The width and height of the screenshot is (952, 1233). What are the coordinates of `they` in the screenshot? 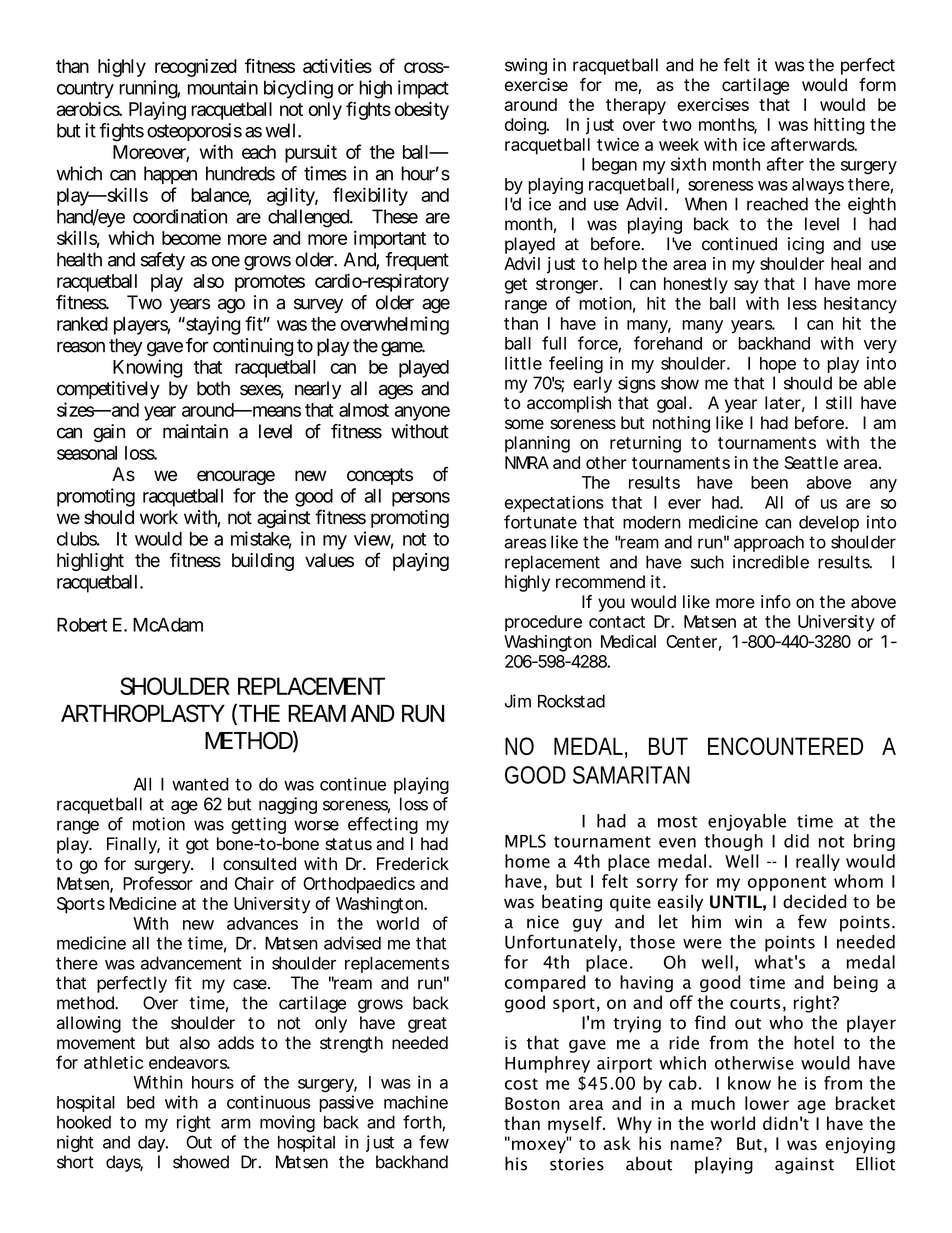 It's located at (125, 347).
